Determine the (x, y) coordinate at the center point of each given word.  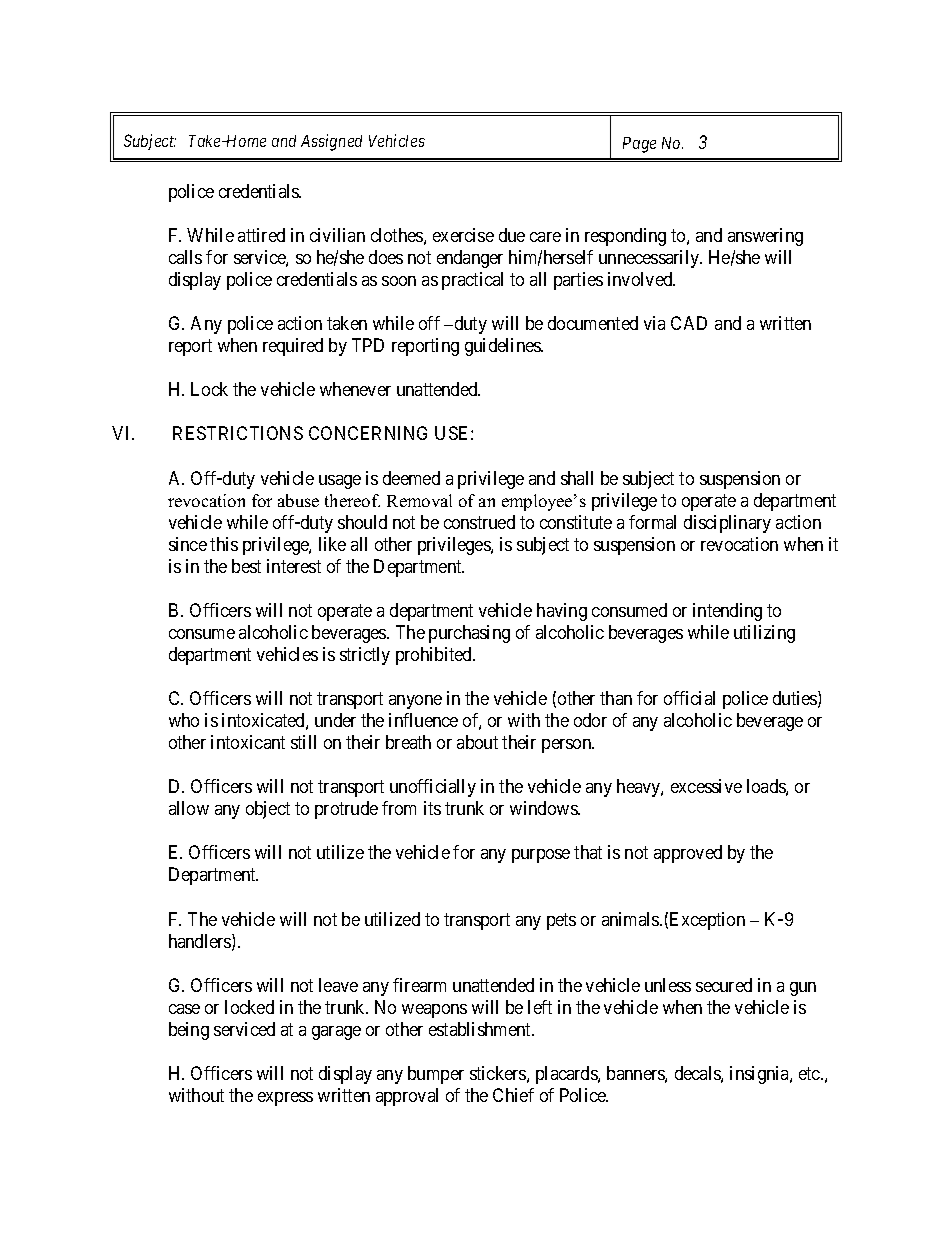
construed (479, 522)
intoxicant (248, 742)
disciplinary (727, 524)
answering (765, 237)
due (512, 235)
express (285, 1099)
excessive (706, 786)
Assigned (331, 142)
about (477, 742)
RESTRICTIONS (238, 433)
